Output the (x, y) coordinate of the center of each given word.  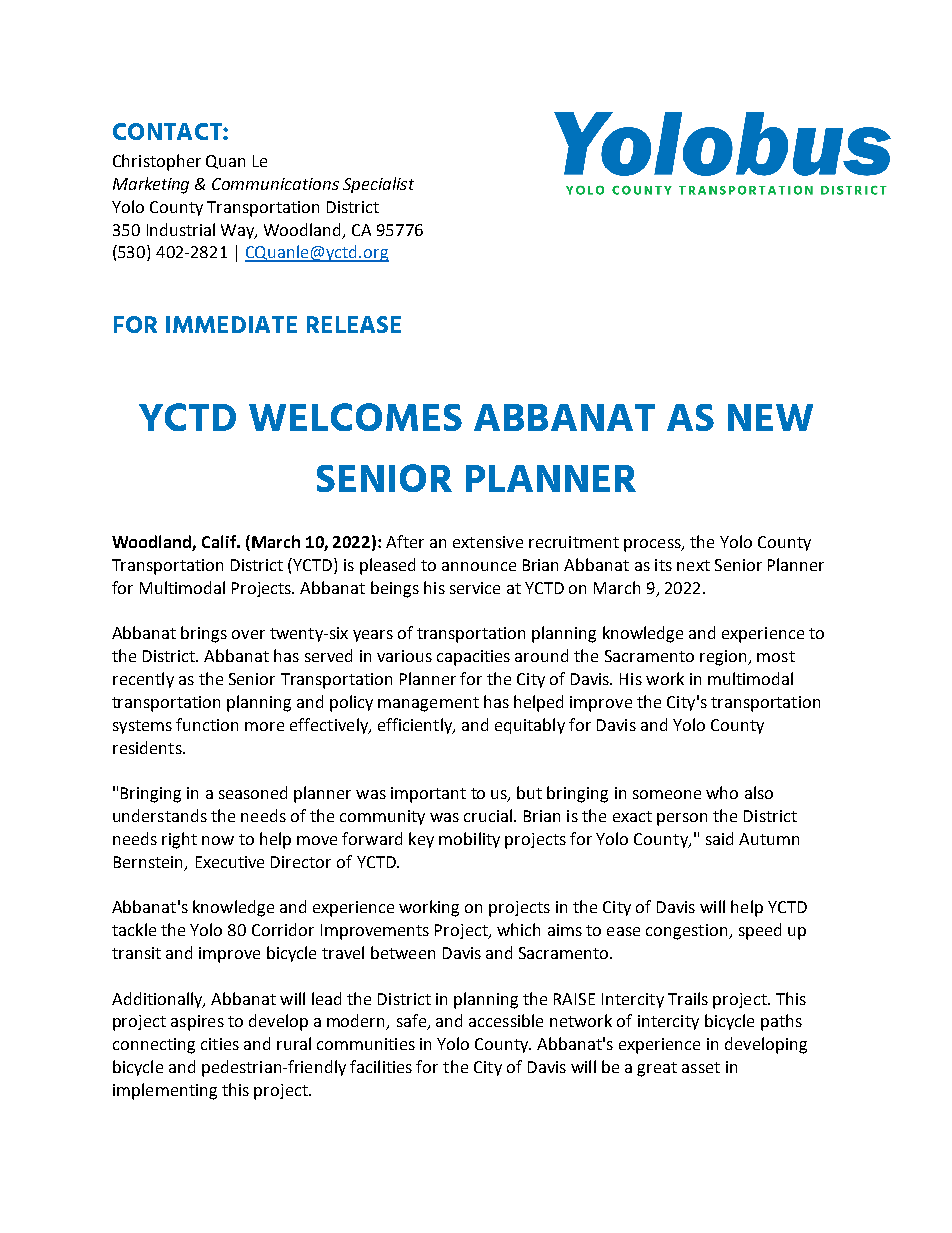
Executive (230, 862)
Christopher (157, 162)
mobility (469, 840)
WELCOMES (355, 417)
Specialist (378, 185)
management (428, 704)
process (653, 545)
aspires (197, 1023)
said (719, 838)
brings (204, 634)
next (693, 565)
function (207, 724)
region (724, 658)
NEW (770, 417)
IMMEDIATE (231, 324)
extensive (488, 542)
